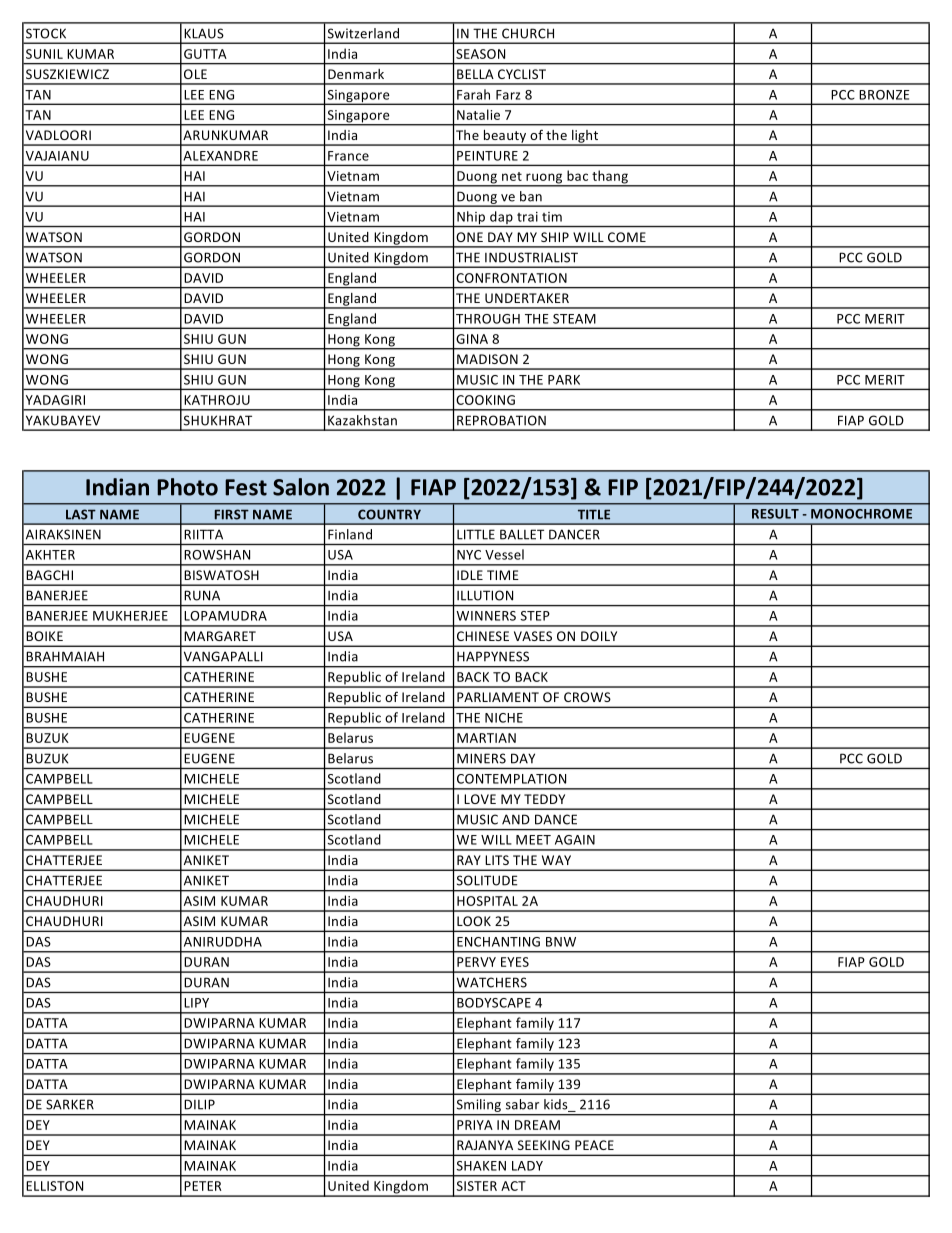 This page has height=1233, width=952. Describe the element at coordinates (187, 487) in the page. I see `Photo` at that location.
